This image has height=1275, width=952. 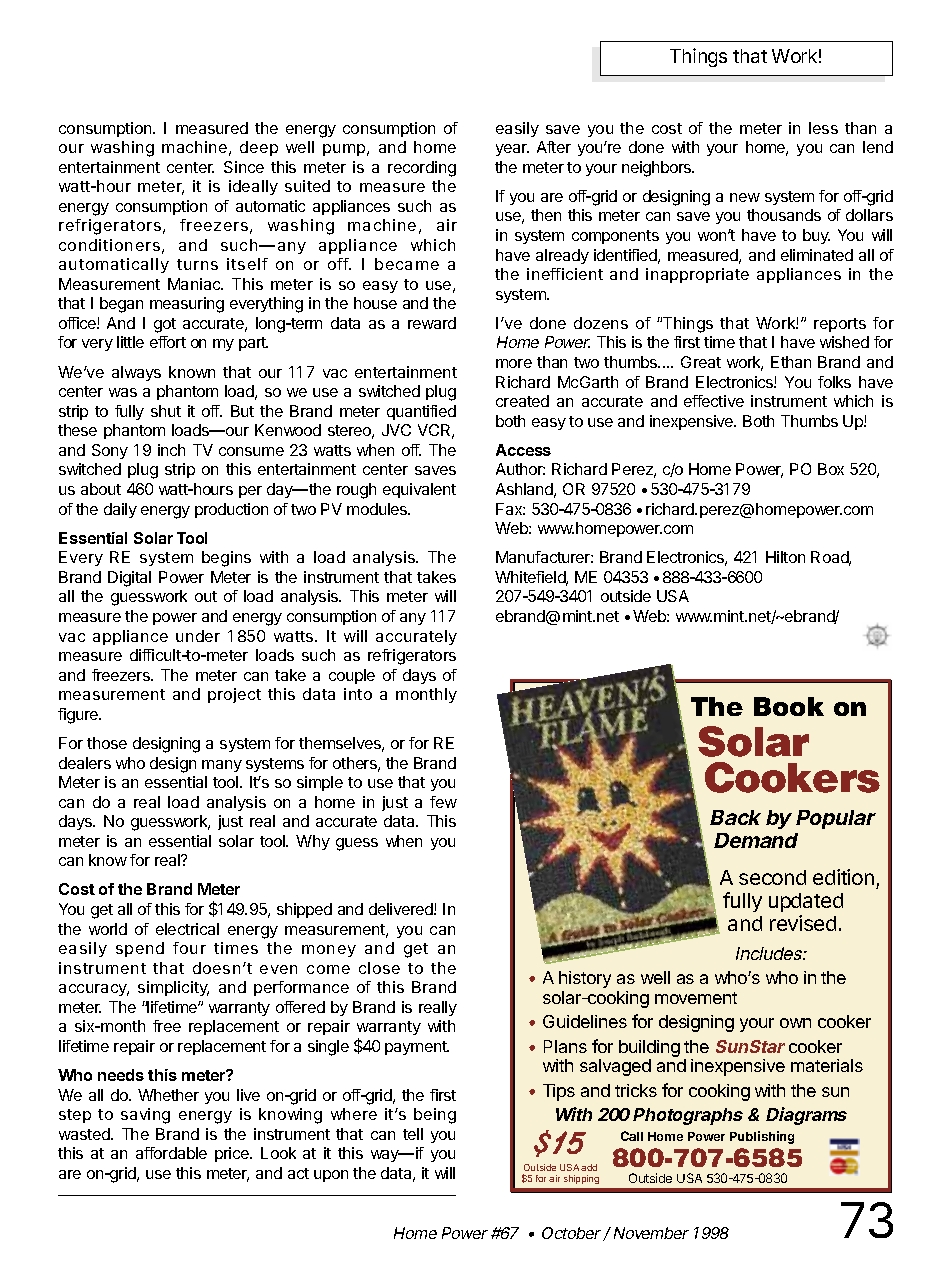 I want to click on few, so click(x=443, y=802).
